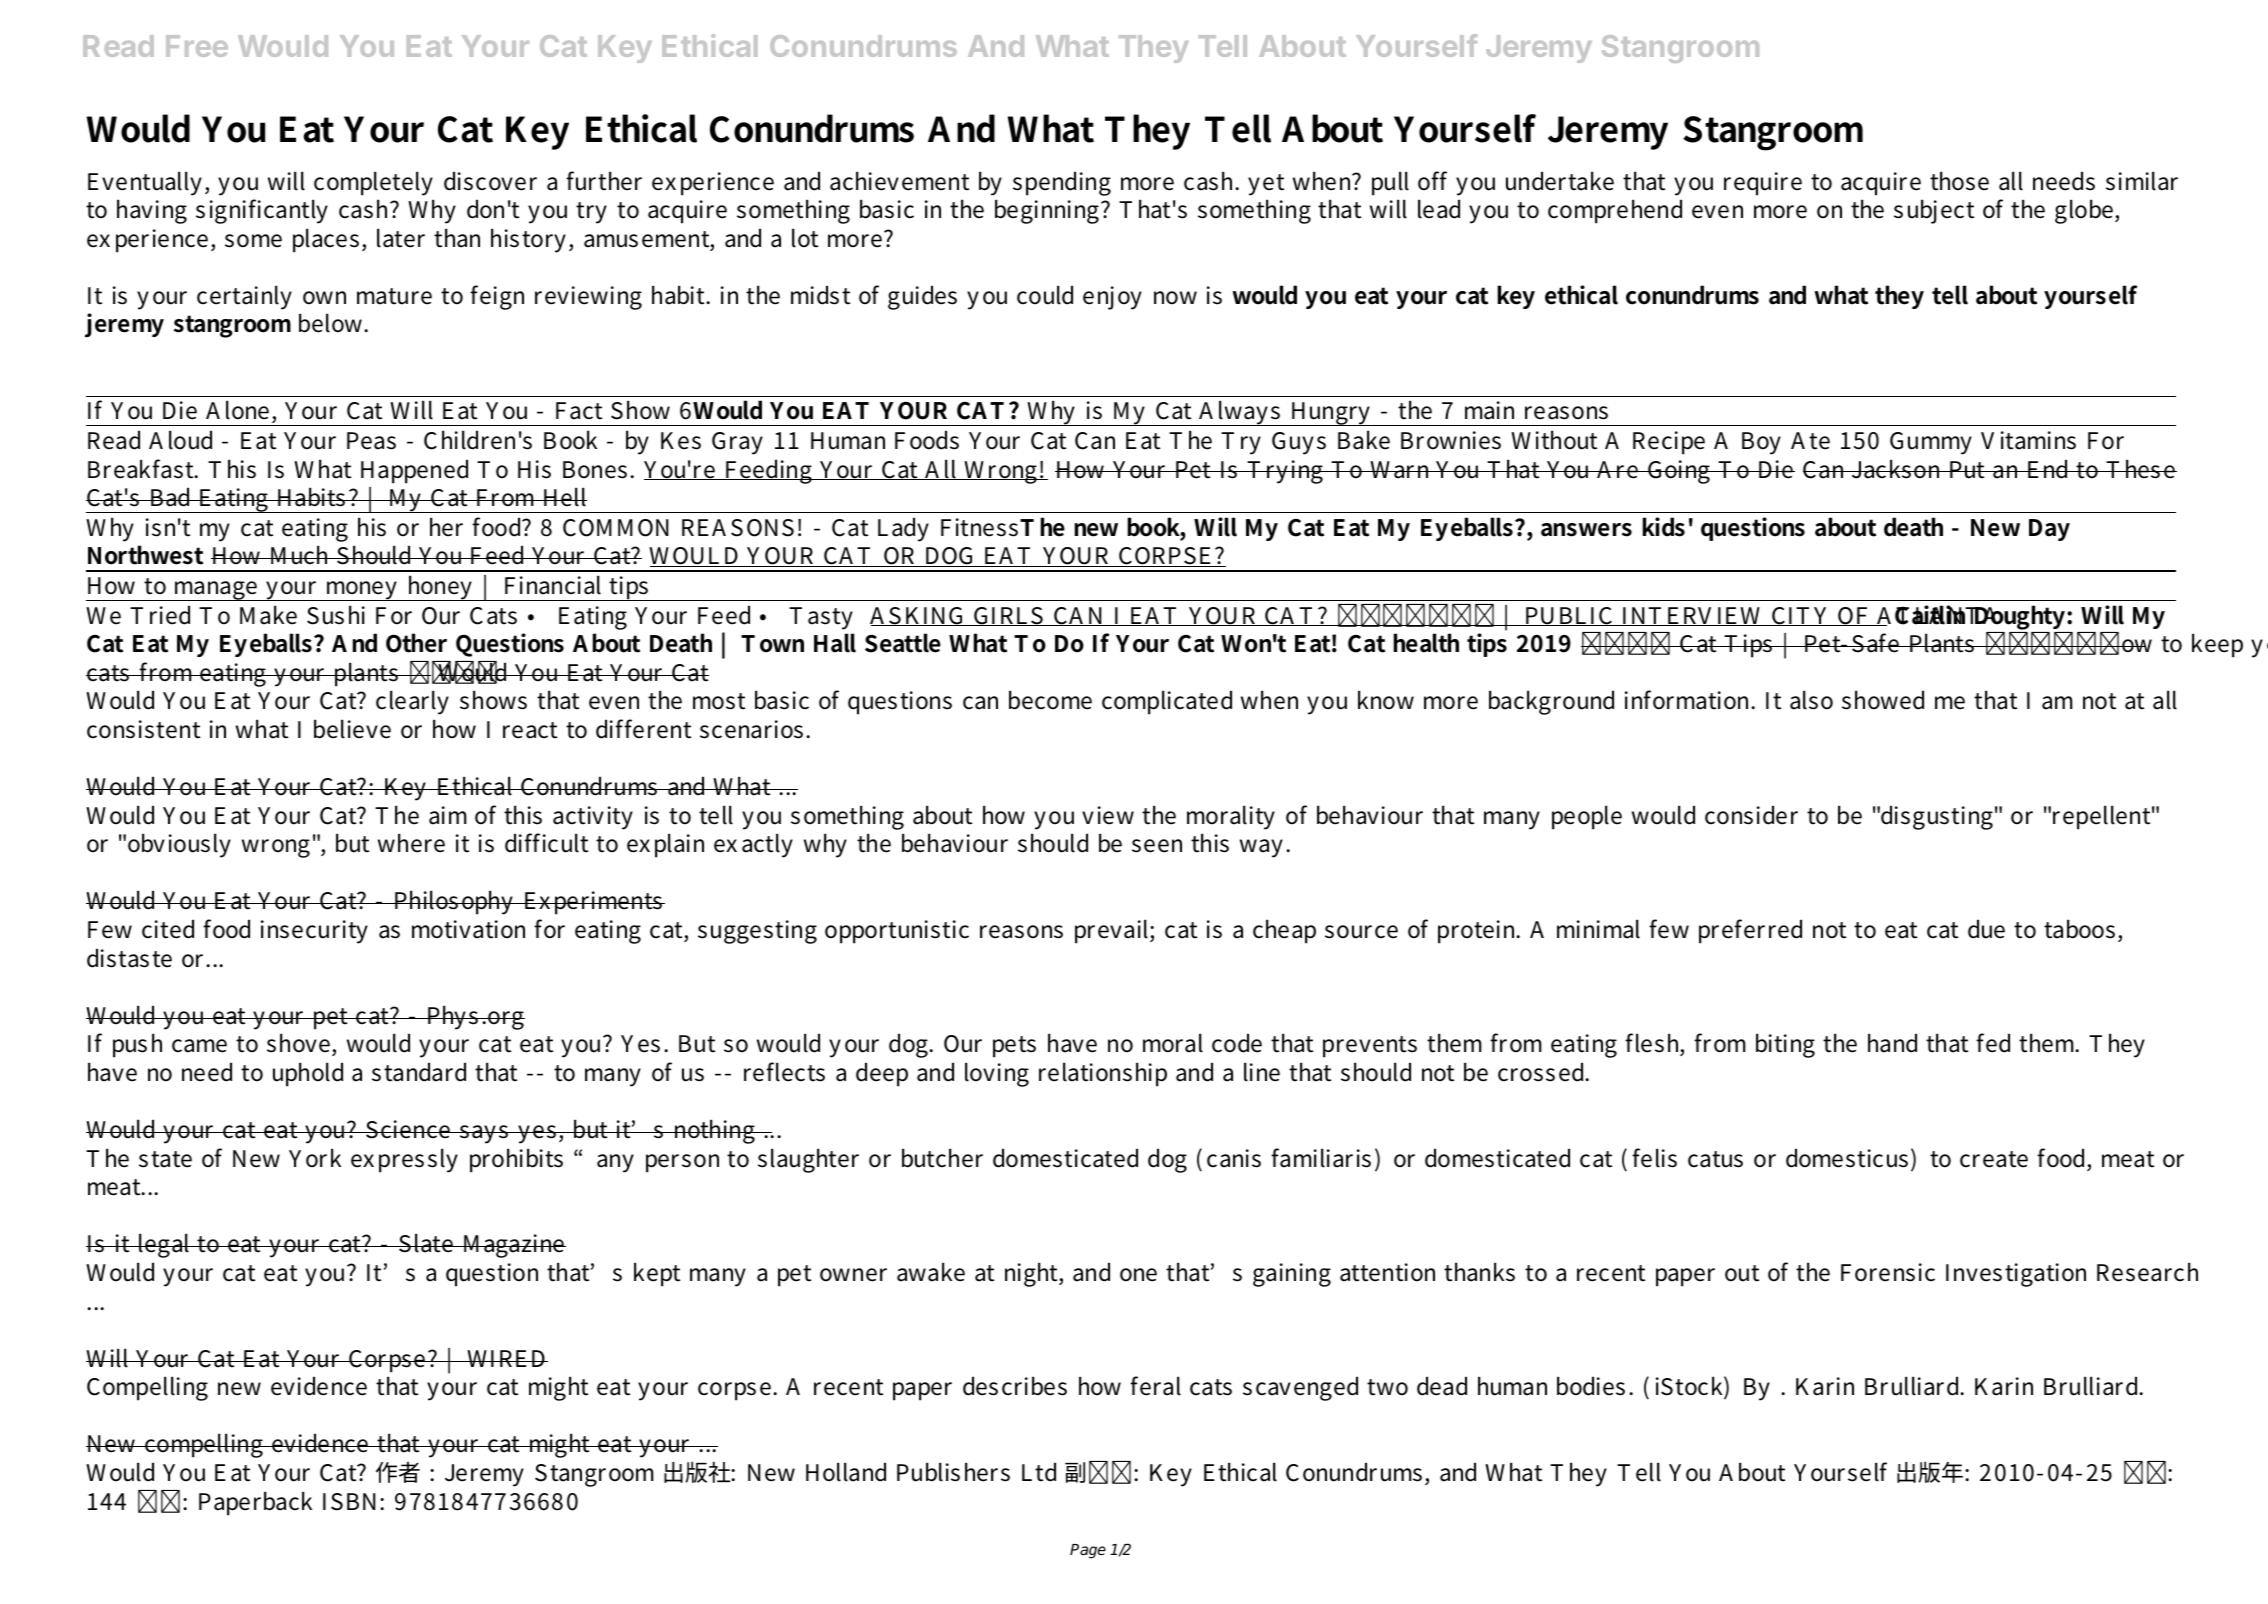 The height and width of the screenshot is (1604, 2268). I want to click on Free, so click(197, 46).
